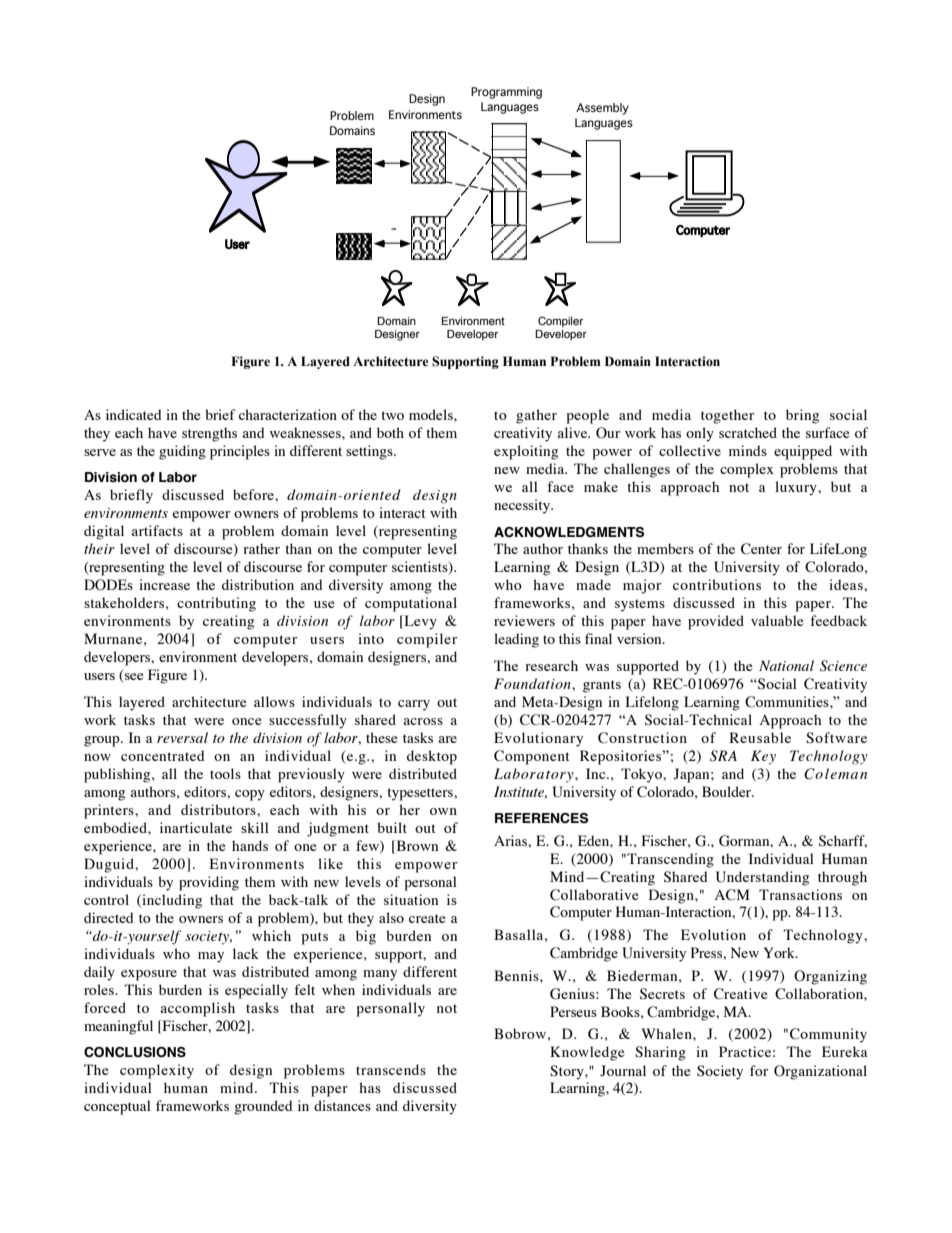  What do you see at coordinates (727, 416) in the document?
I see `together` at bounding box center [727, 416].
